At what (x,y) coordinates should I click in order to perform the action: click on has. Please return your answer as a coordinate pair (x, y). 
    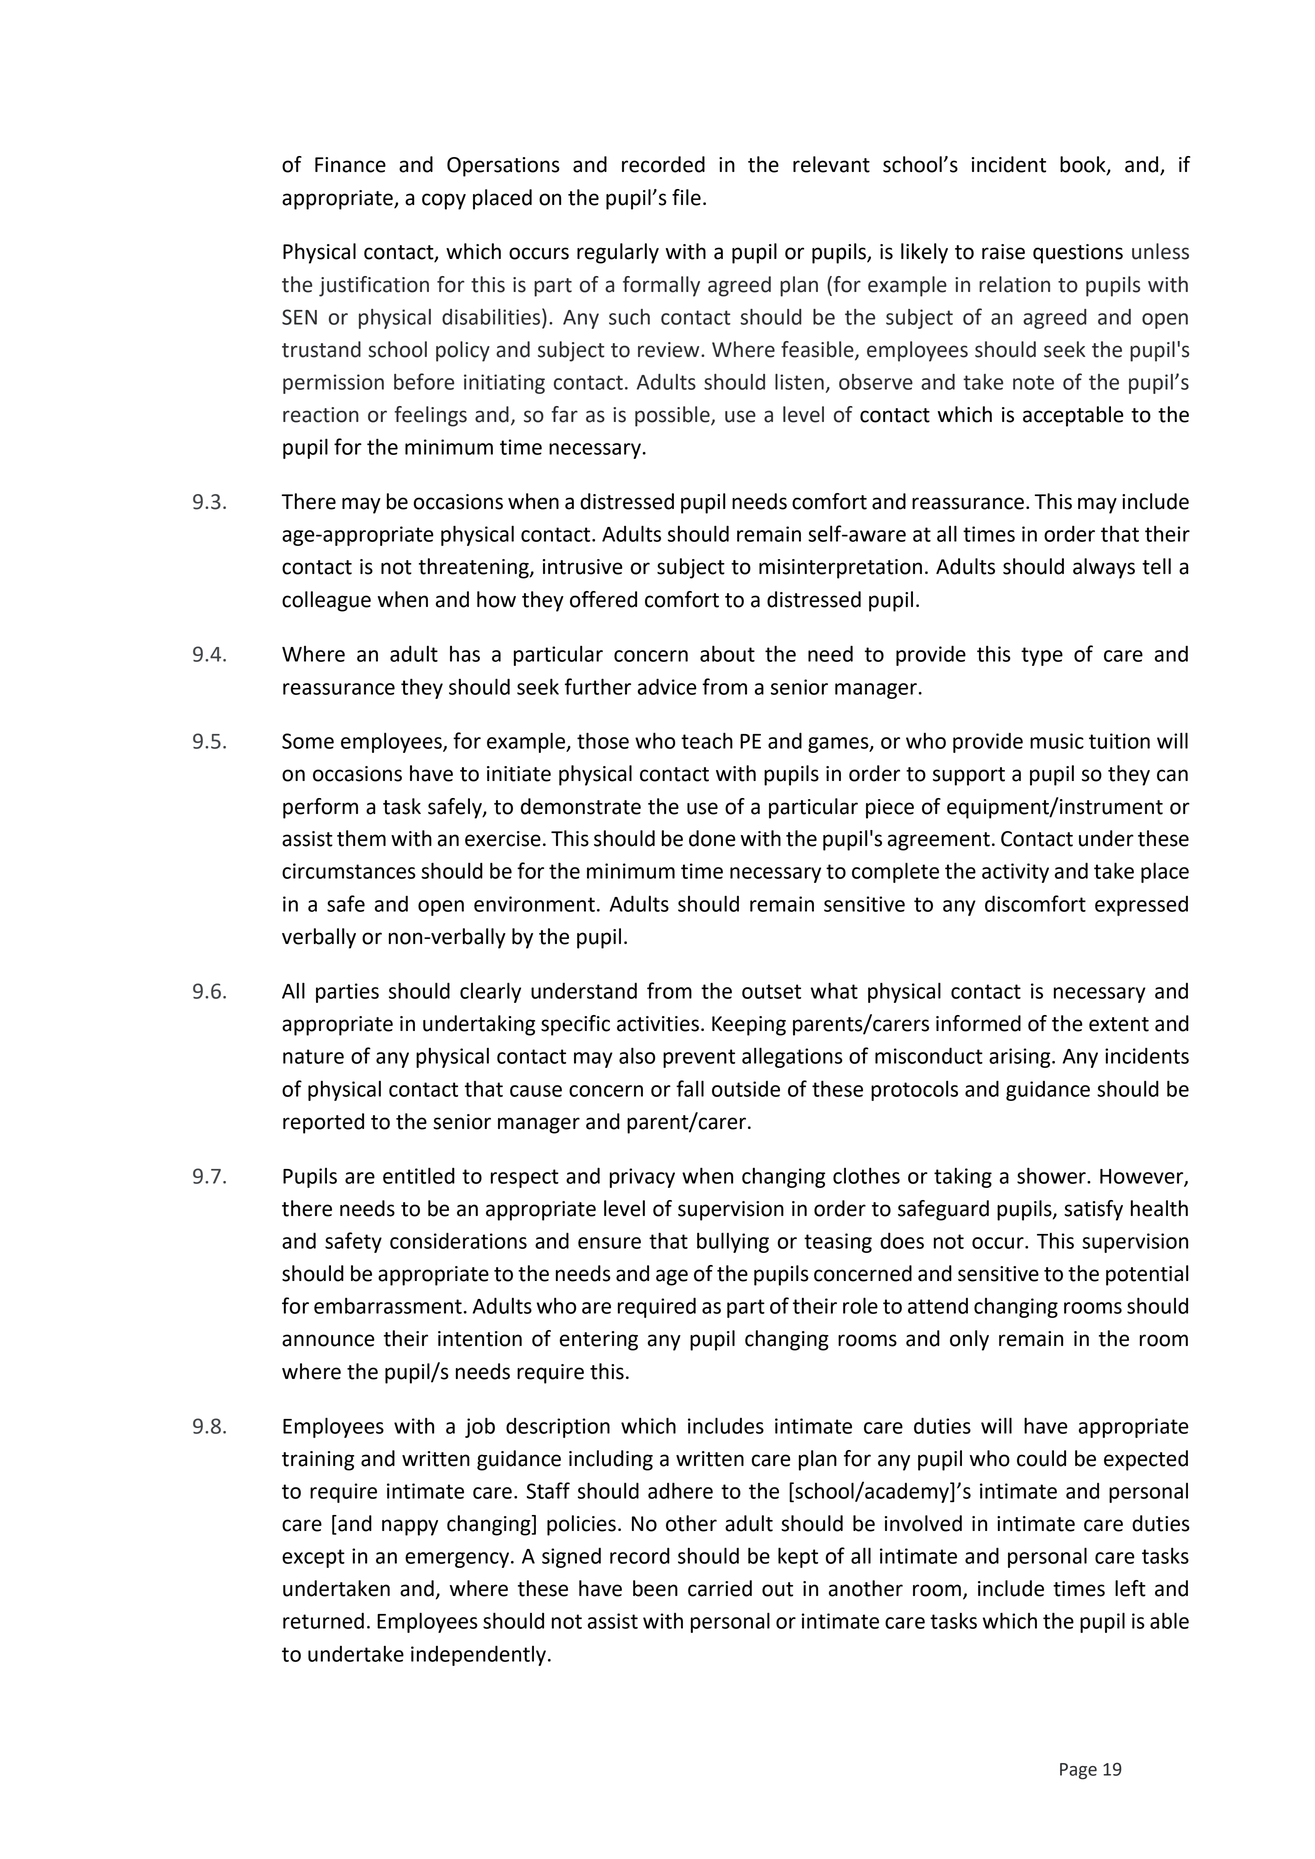
    Looking at the image, I should click on (465, 654).
